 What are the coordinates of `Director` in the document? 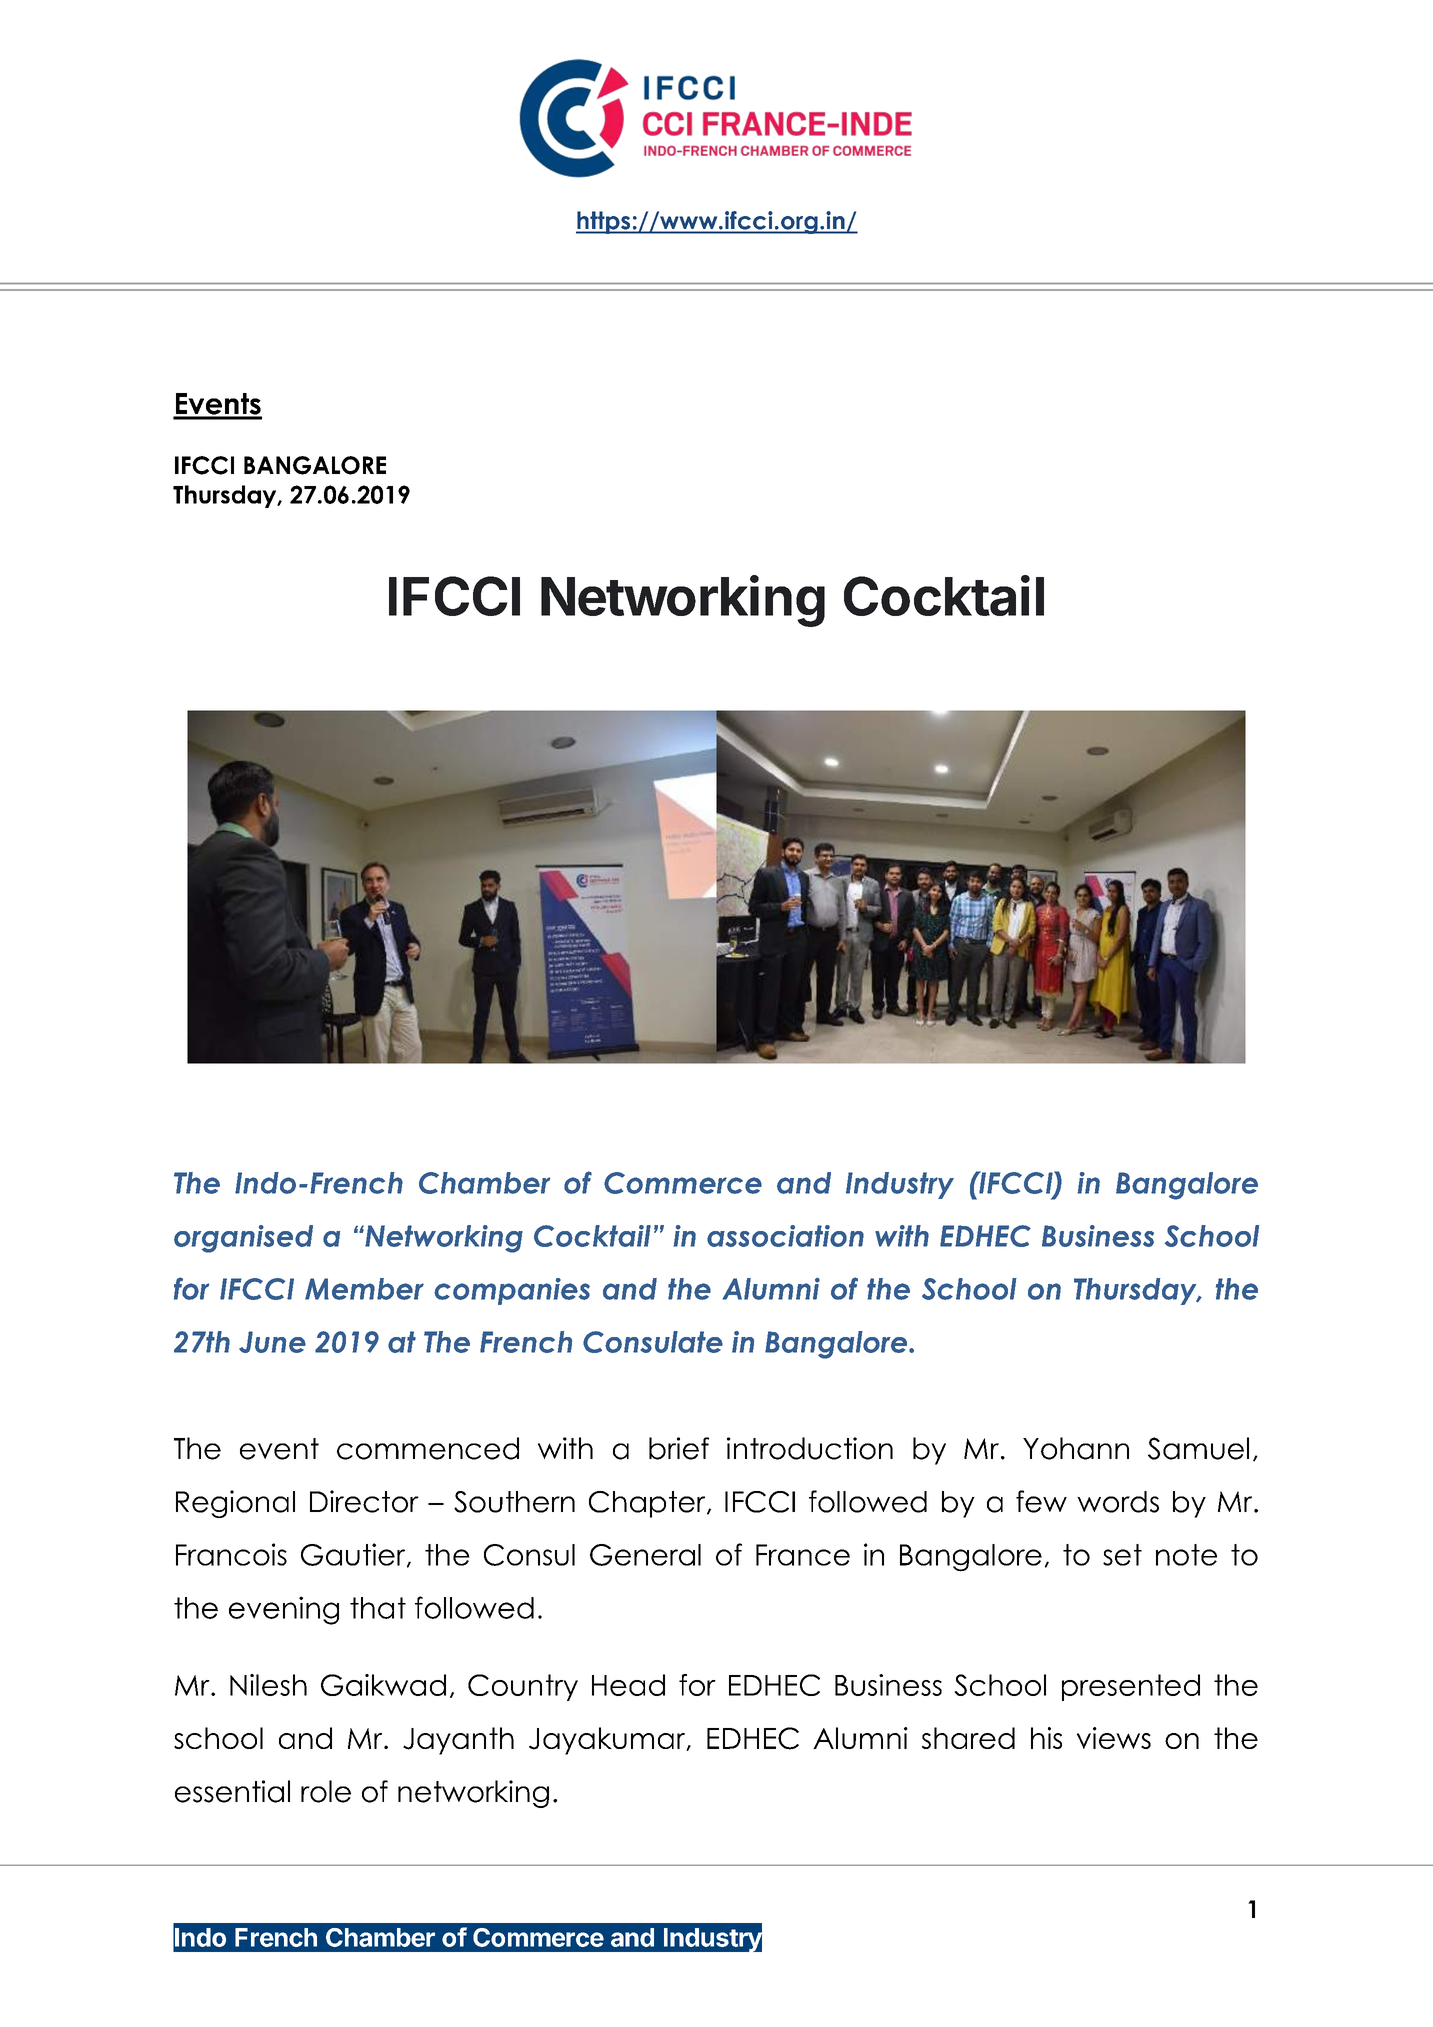 It's located at (364, 1501).
